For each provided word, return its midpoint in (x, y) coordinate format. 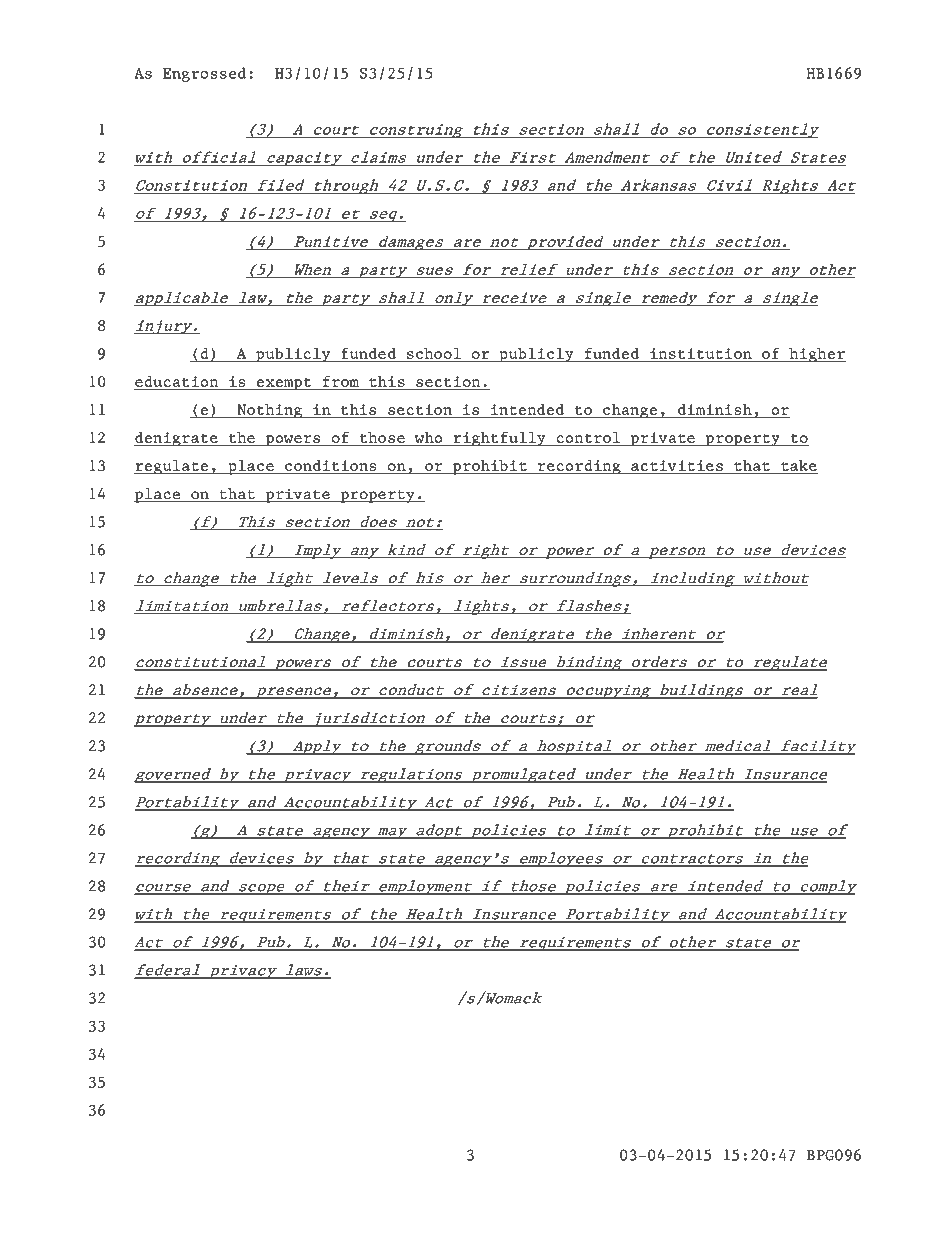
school (434, 353)
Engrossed (204, 74)
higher (816, 355)
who (428, 438)
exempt (284, 384)
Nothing (269, 411)
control (588, 438)
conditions (331, 466)
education (177, 381)
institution (701, 353)
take (798, 467)
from (341, 381)
